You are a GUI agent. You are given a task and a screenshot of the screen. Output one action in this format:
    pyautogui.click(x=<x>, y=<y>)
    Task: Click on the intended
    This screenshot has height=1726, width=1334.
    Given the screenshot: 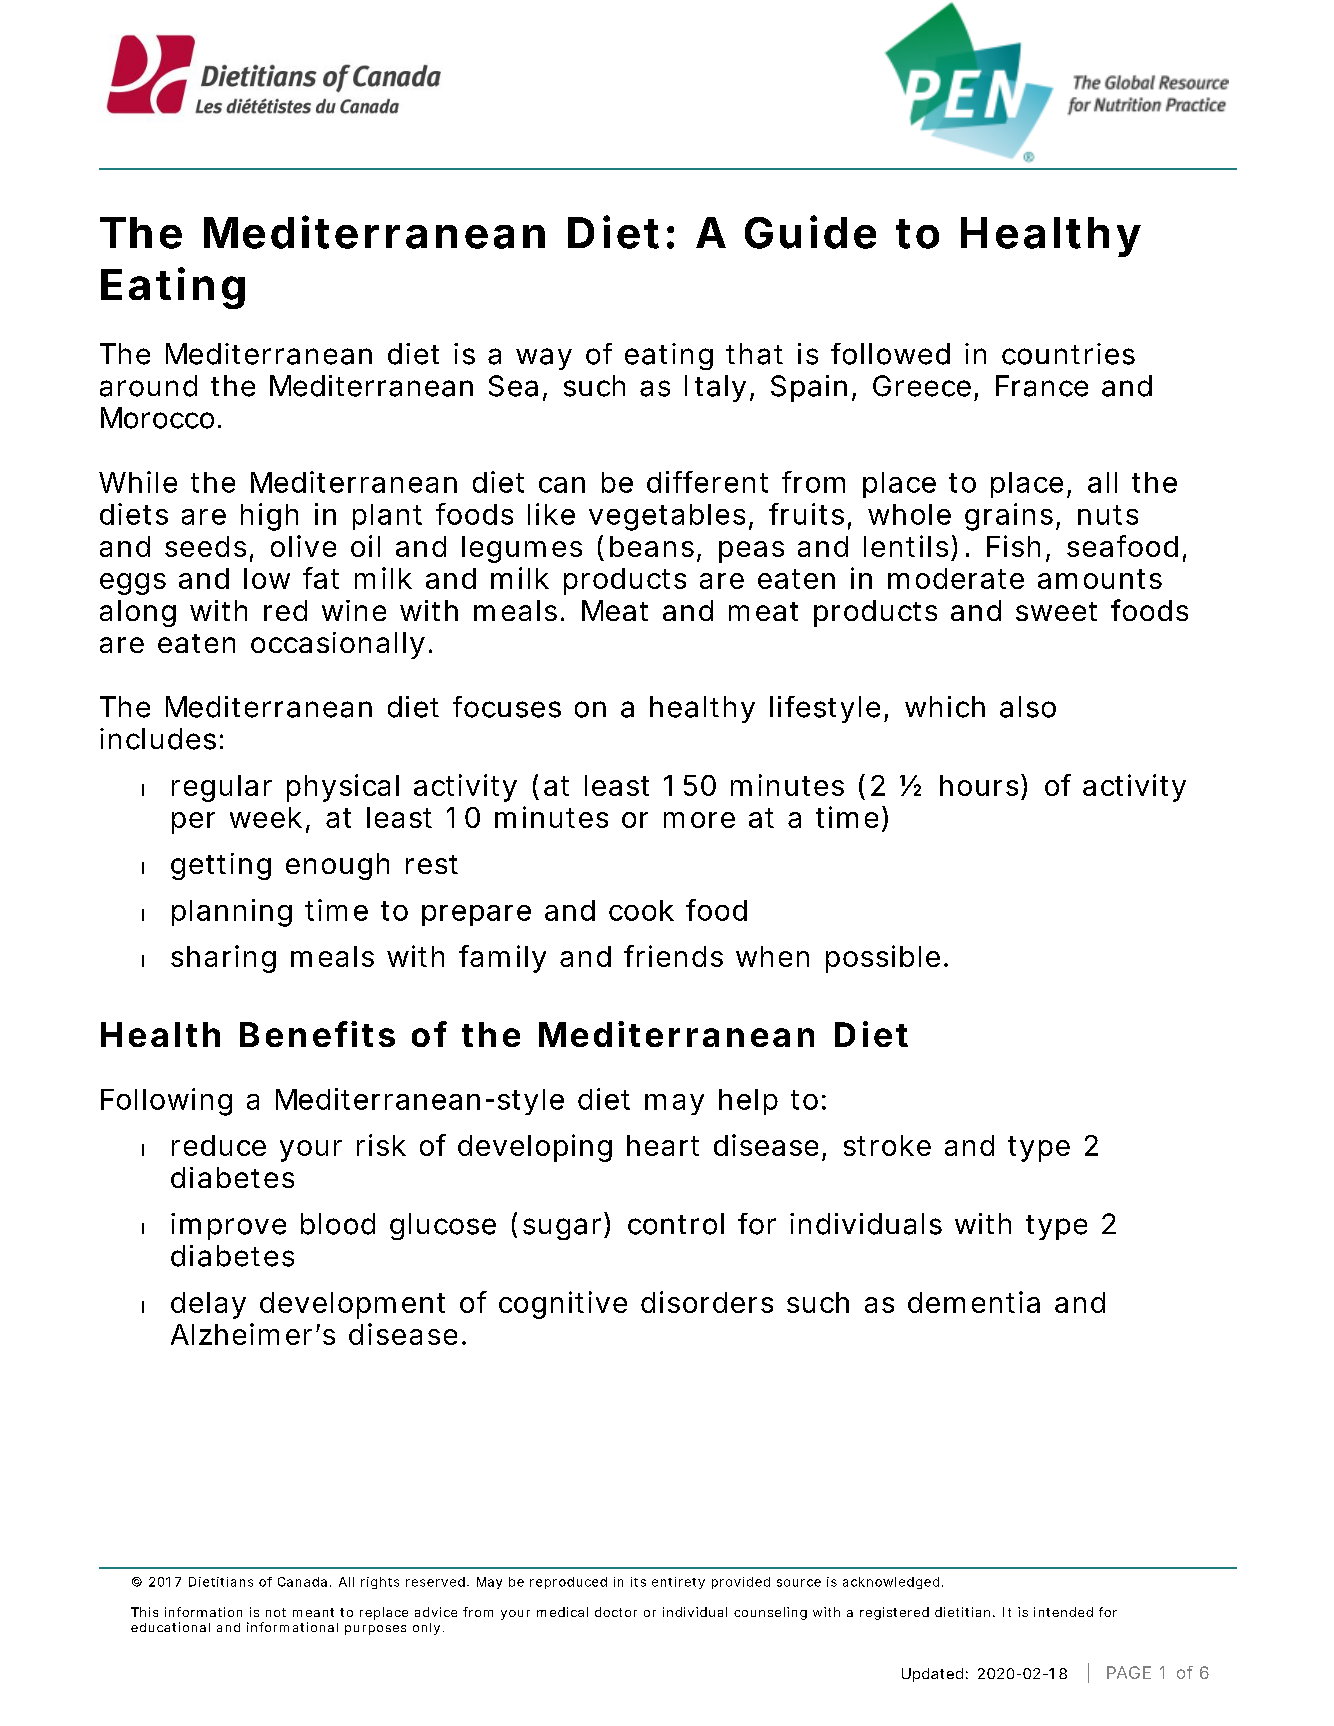 What is the action you would take?
    pyautogui.click(x=1063, y=1612)
